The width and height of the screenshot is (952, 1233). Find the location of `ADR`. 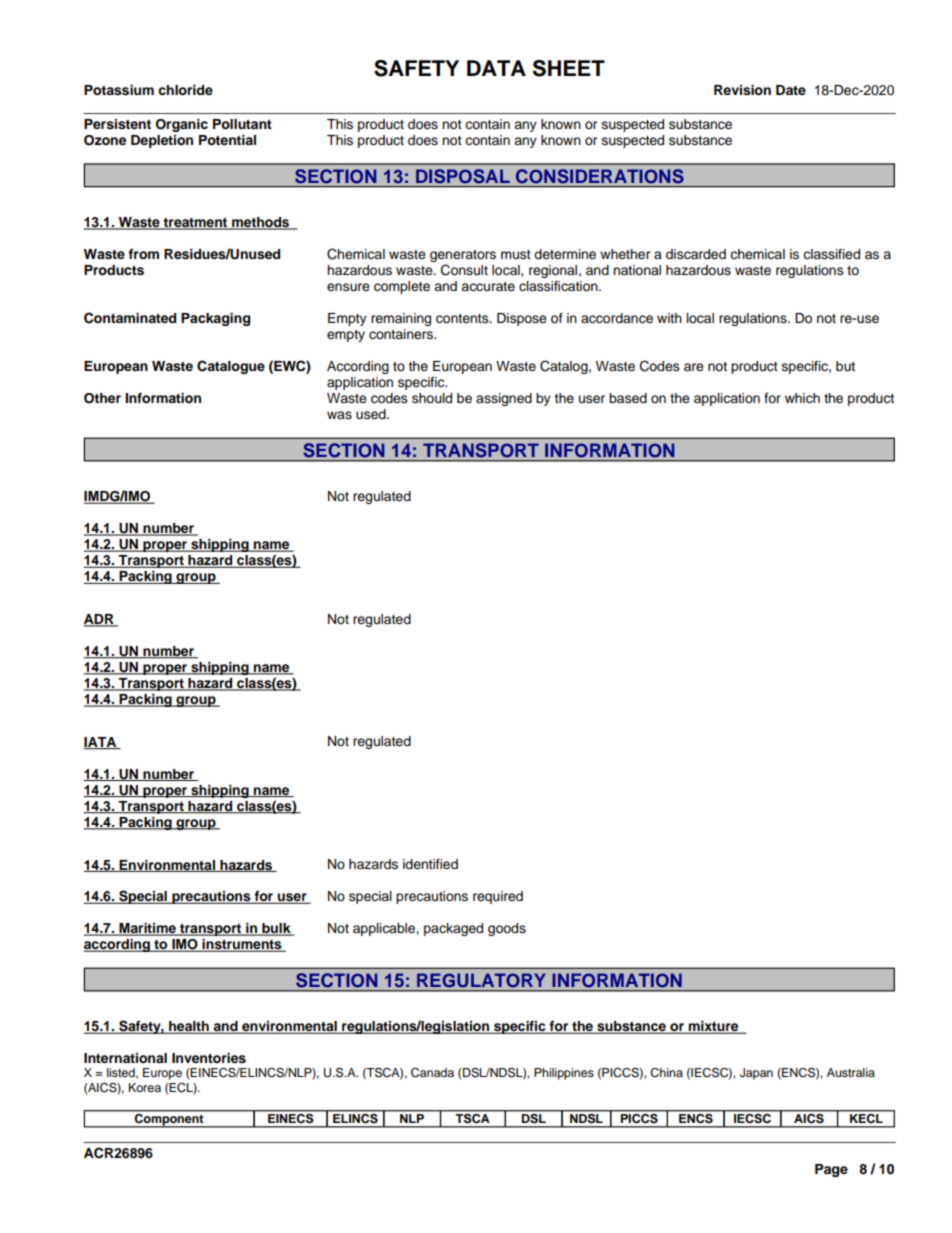

ADR is located at coordinates (100, 620).
